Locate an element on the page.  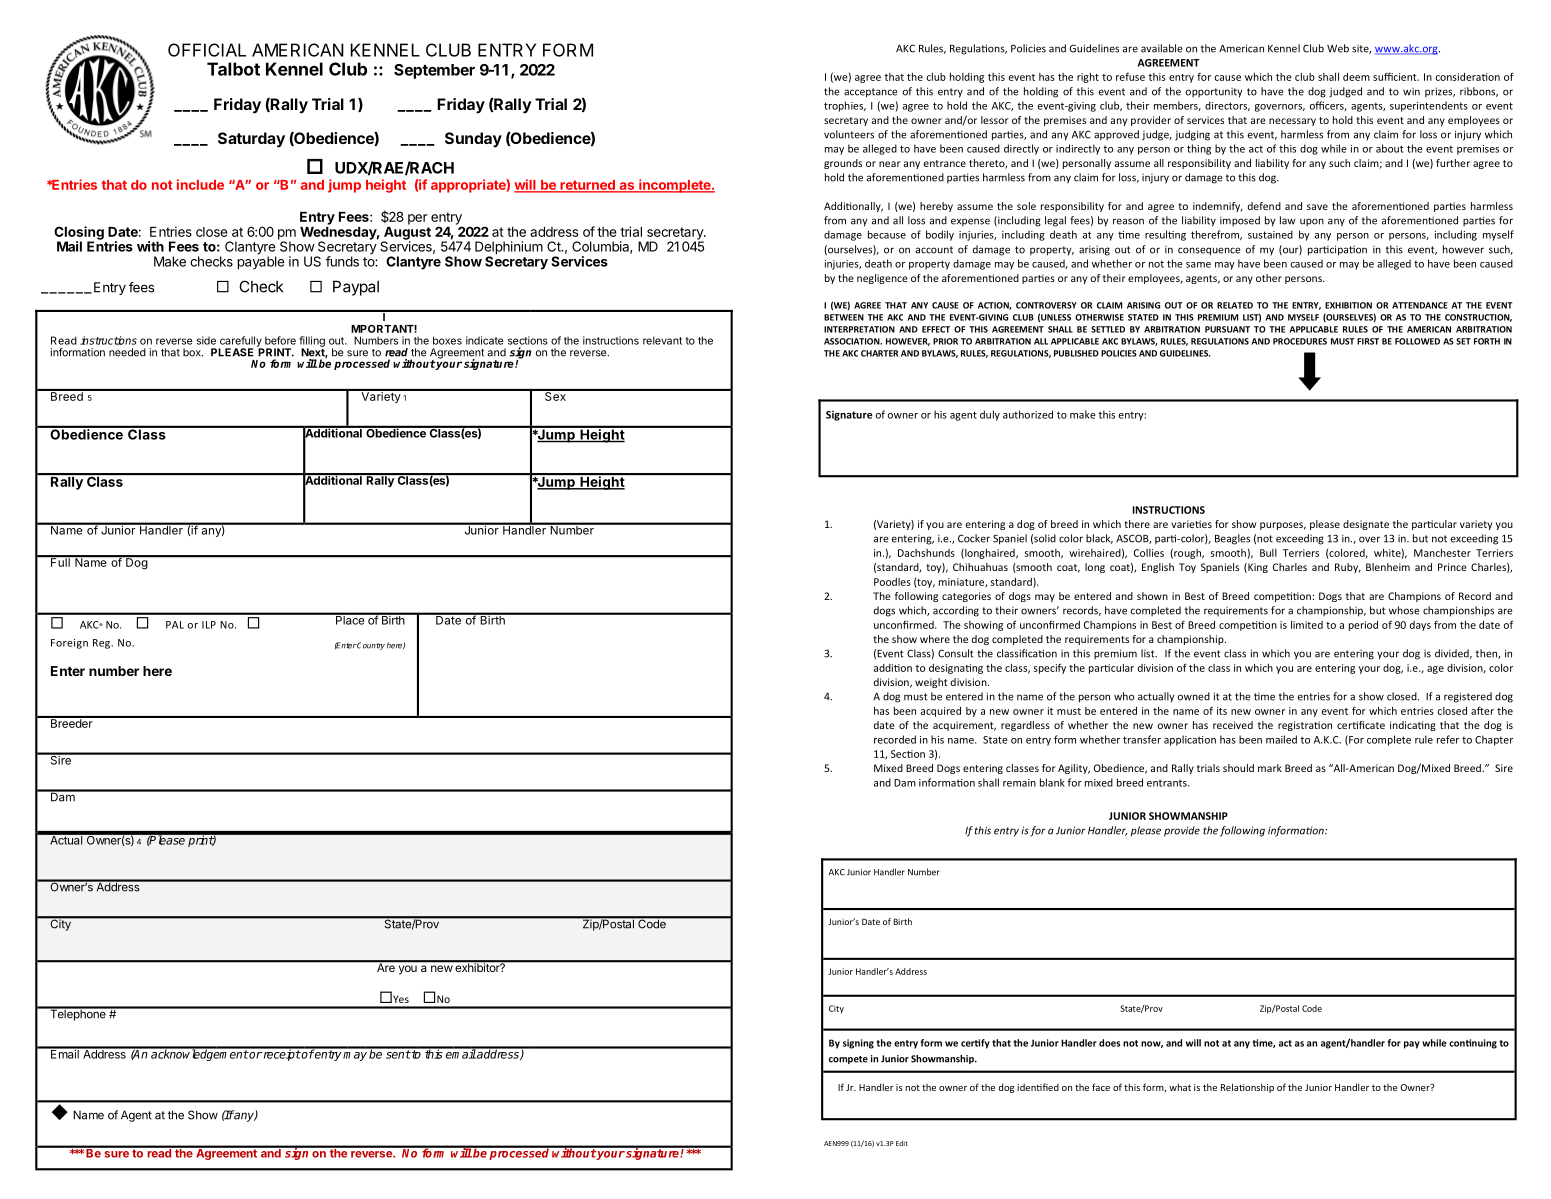
Telephone is located at coordinates (78, 1014).
